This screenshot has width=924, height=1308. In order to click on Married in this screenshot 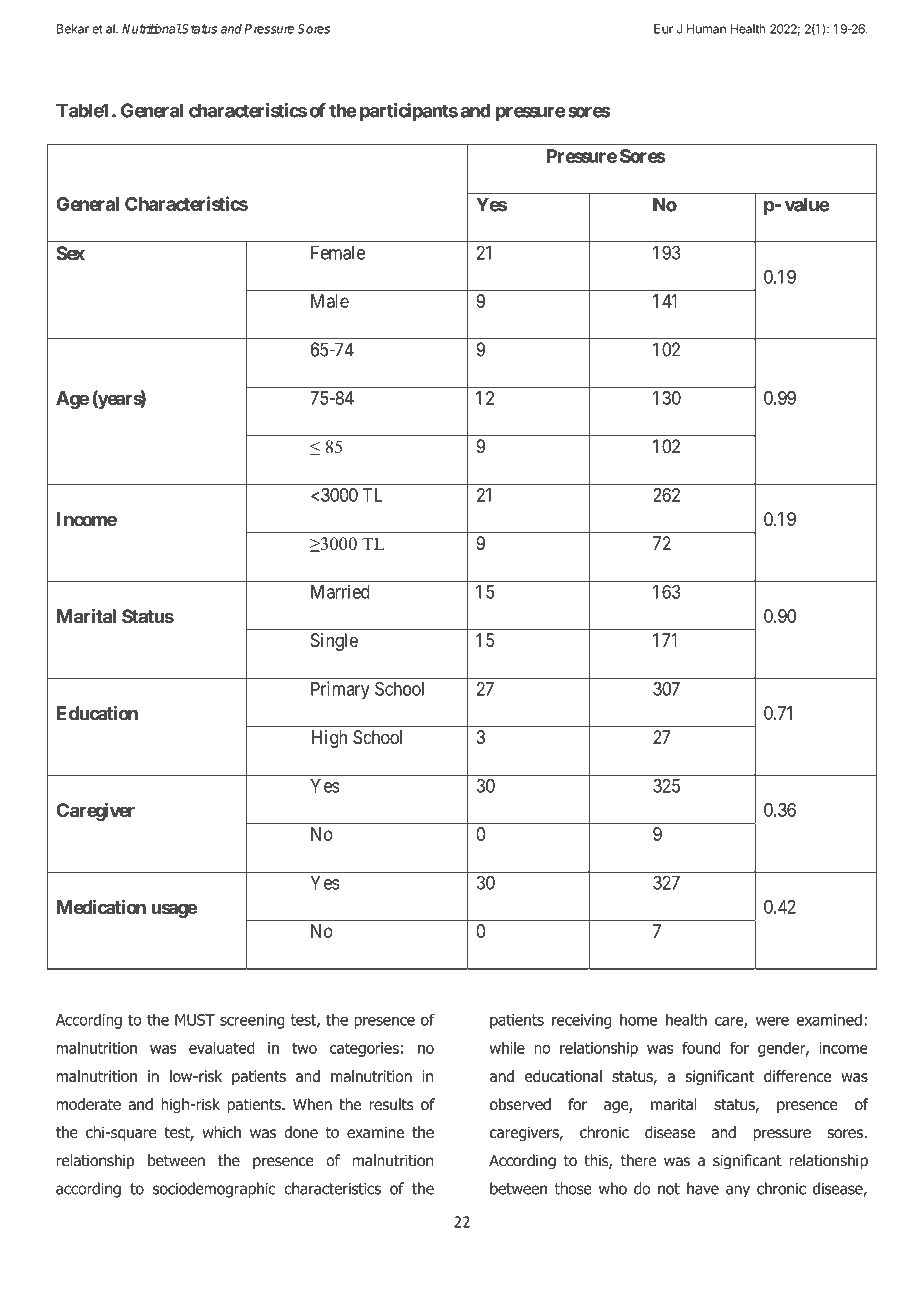, I will do `click(340, 591)`.
